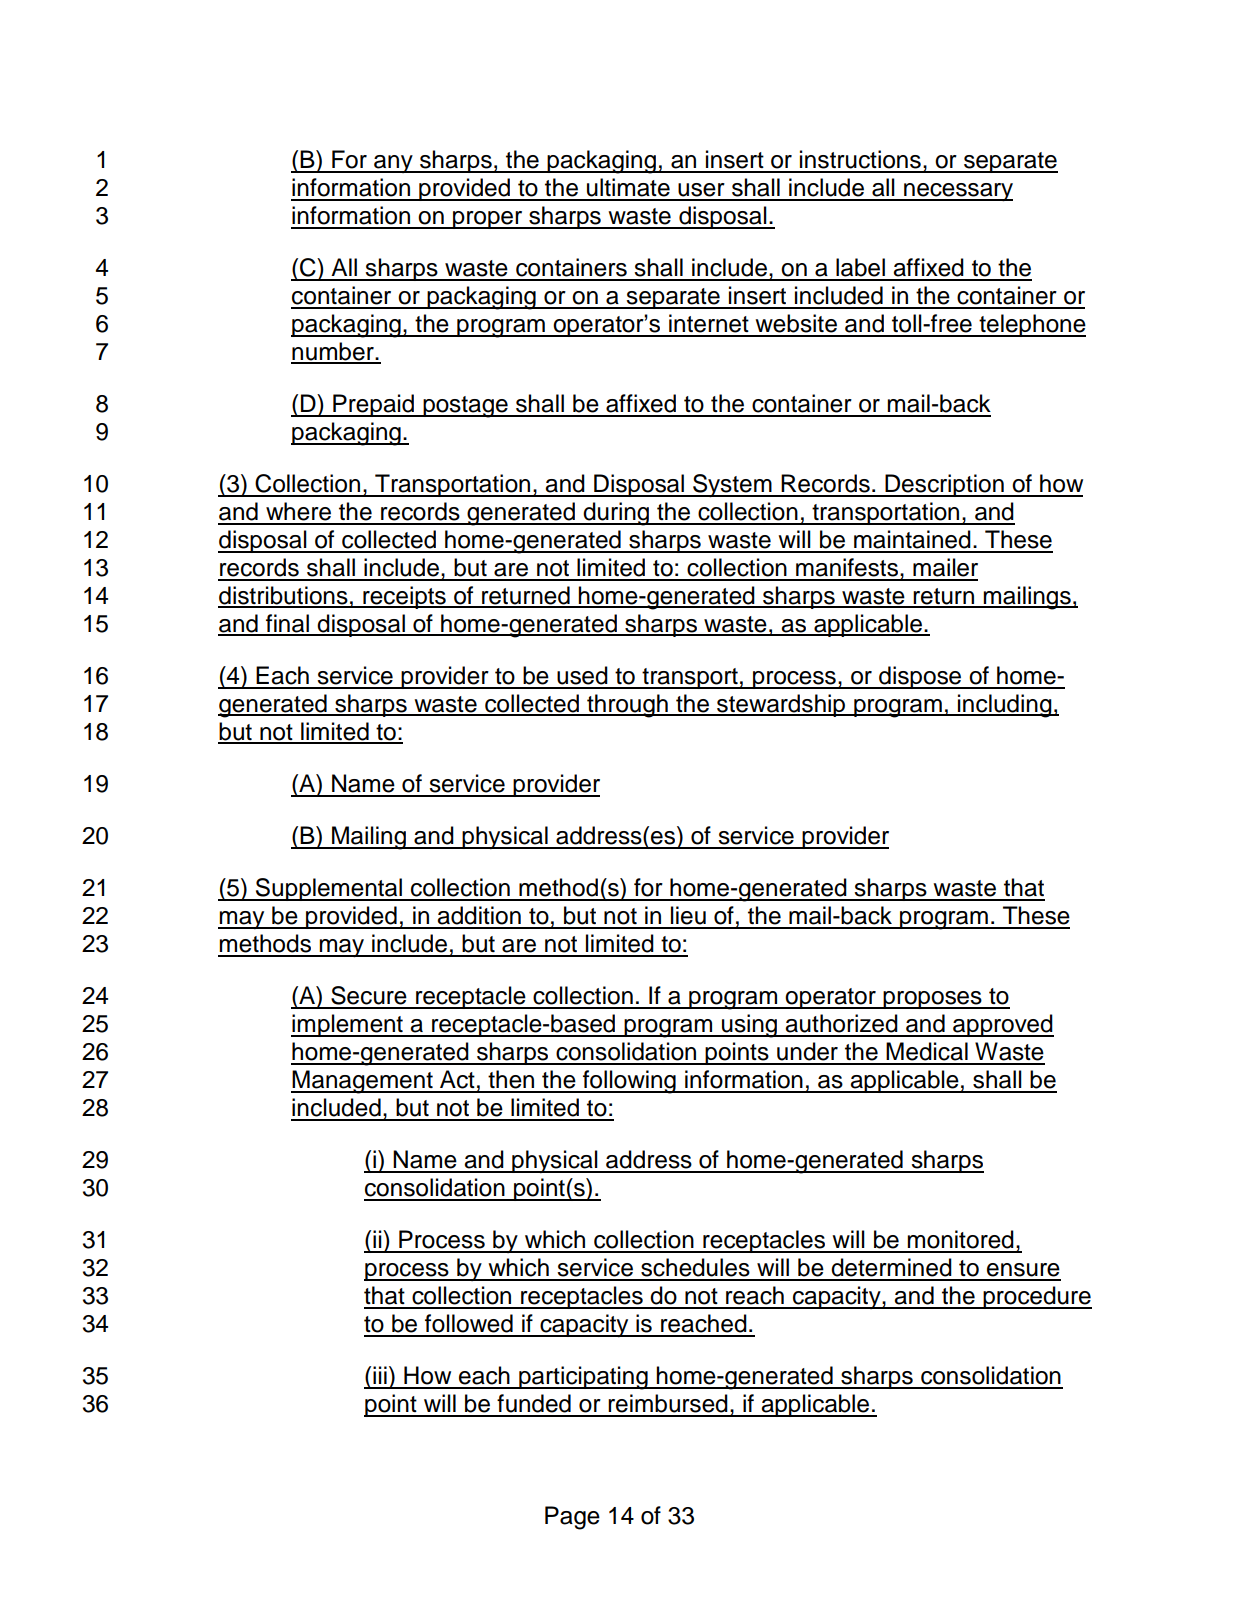 The width and height of the document is (1238, 1602). I want to click on approved, so click(1002, 1025).
